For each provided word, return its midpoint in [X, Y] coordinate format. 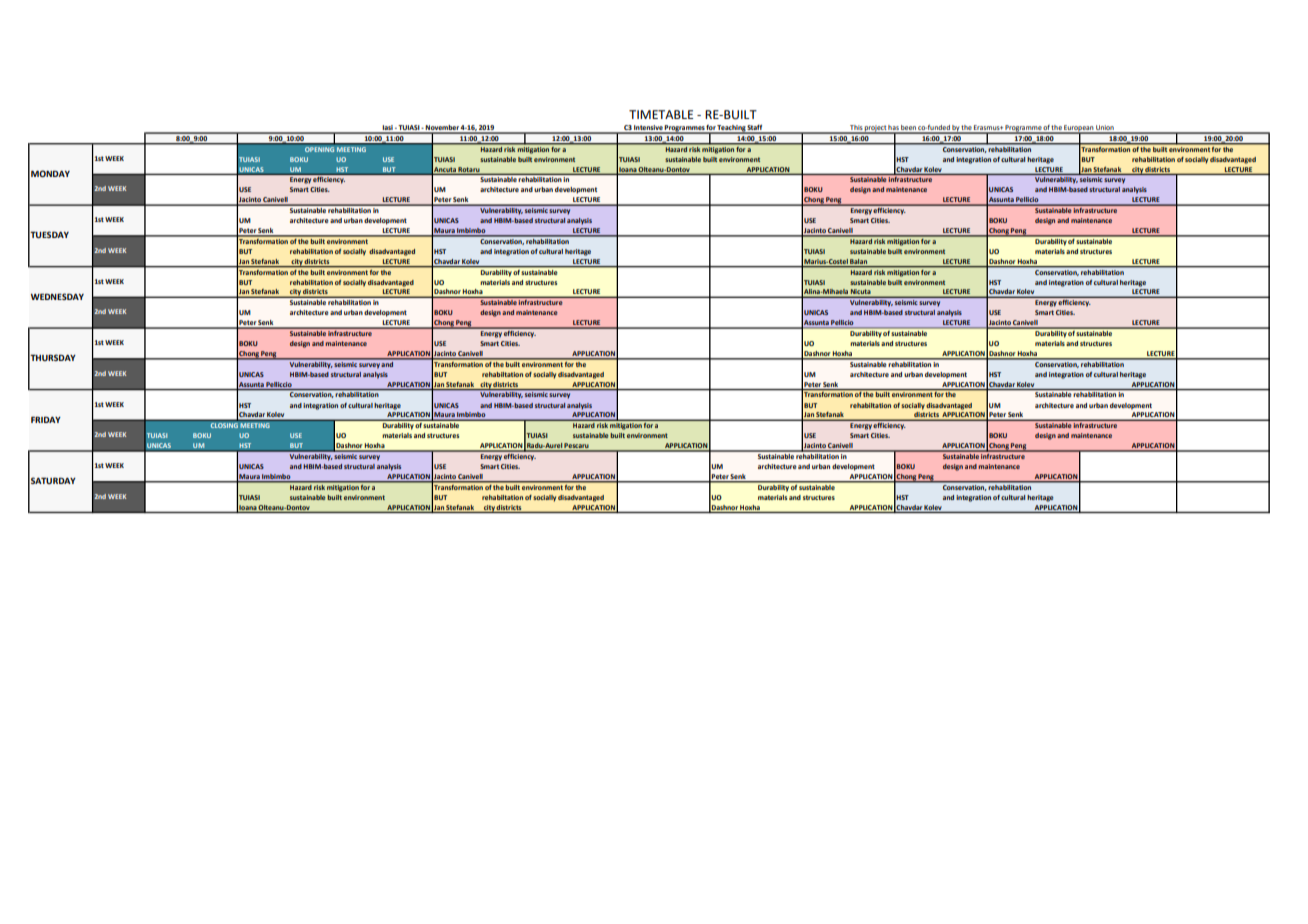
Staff [755, 128]
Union [1105, 129]
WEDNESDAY [57, 296]
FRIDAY [46, 419]
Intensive [648, 129]
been [909, 129]
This [856, 129]
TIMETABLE [661, 114]
